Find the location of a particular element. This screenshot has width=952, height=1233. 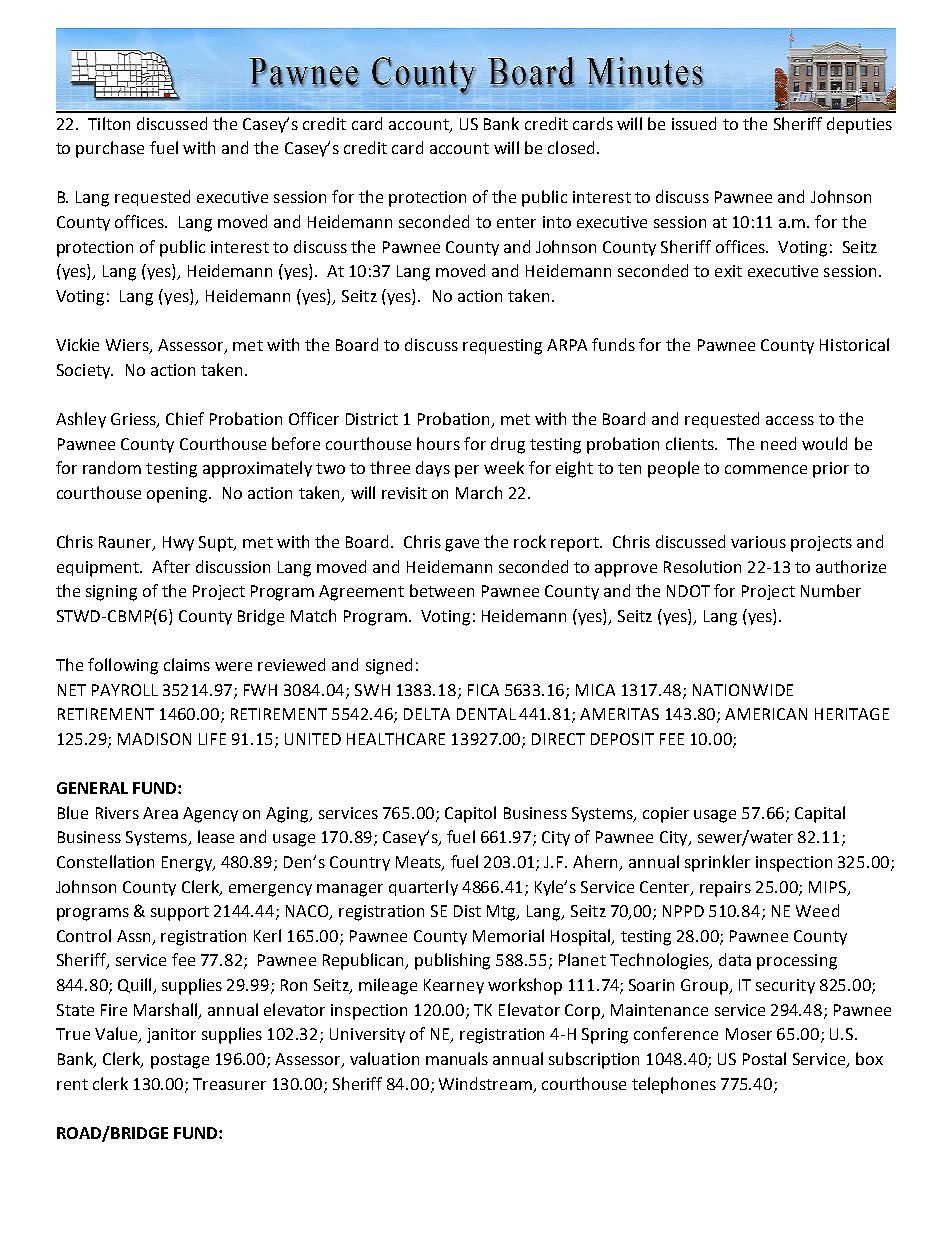

requesting is located at coordinates (502, 347).
